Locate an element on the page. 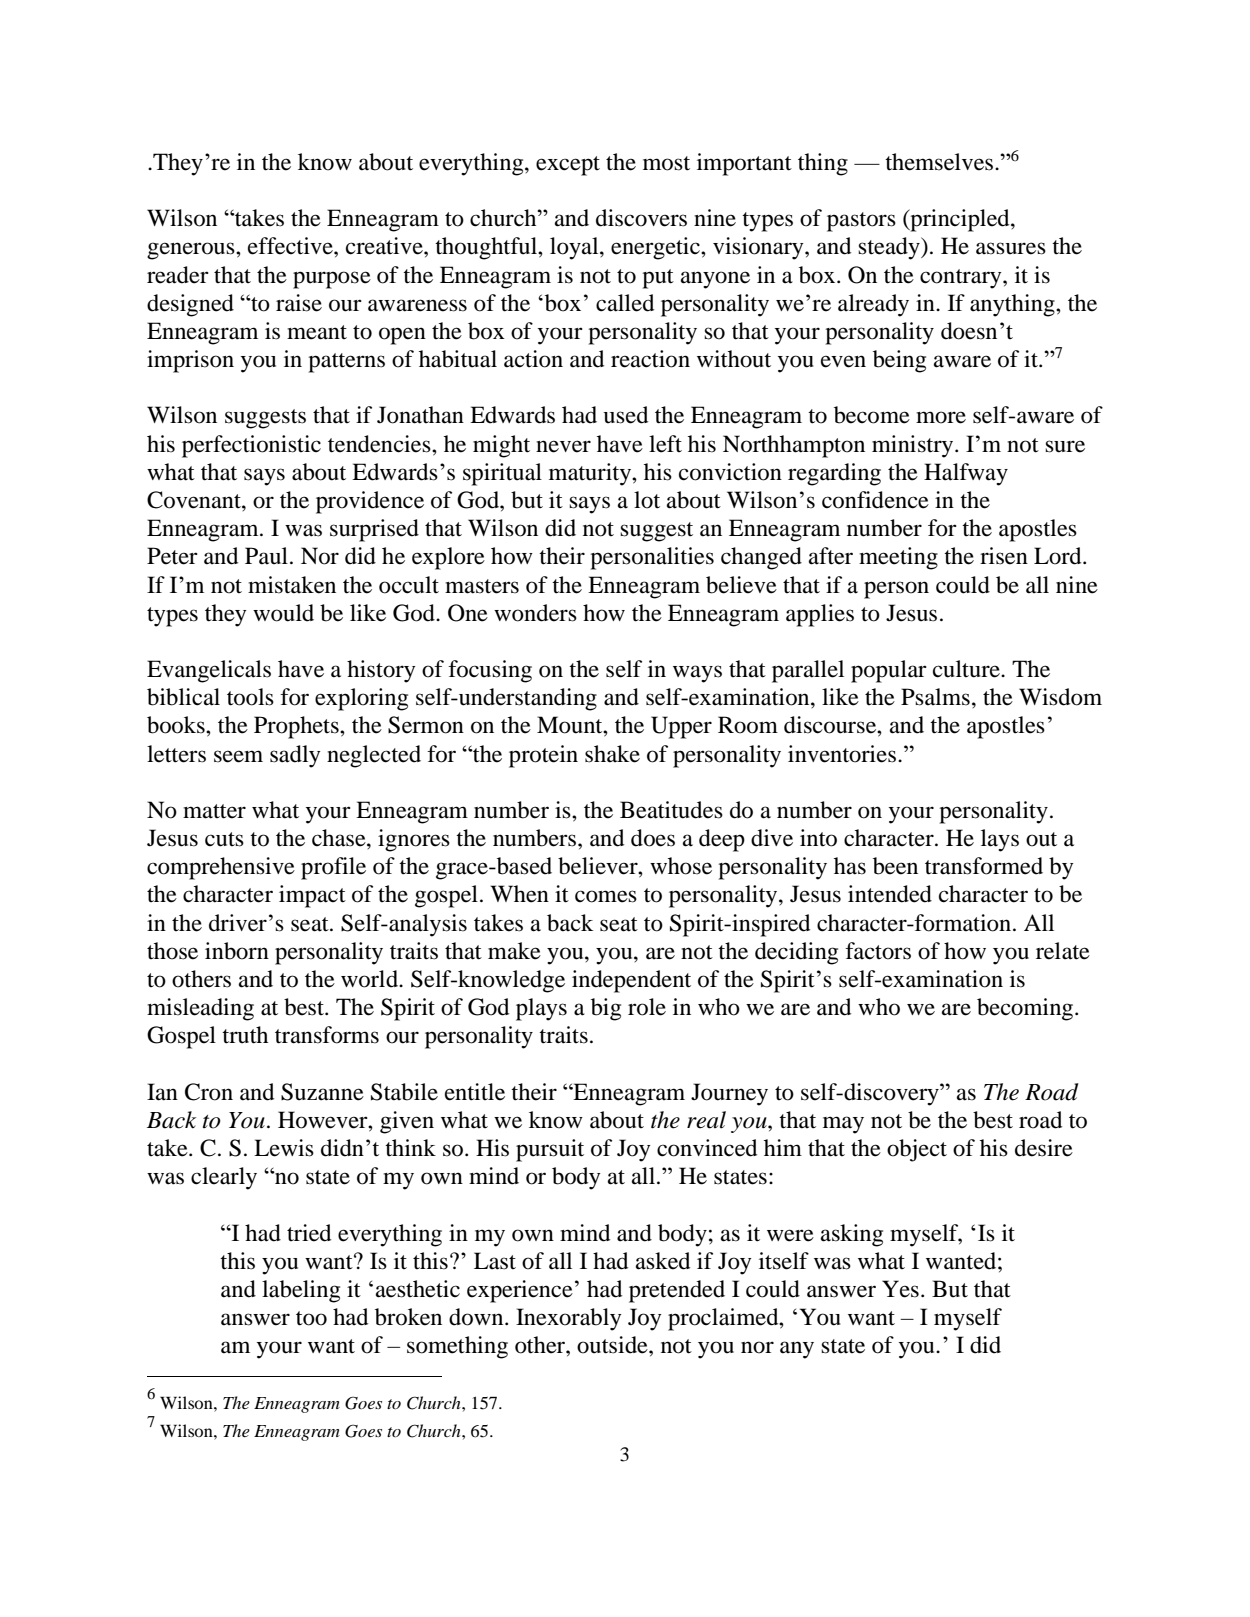  discovers is located at coordinates (641, 218).
